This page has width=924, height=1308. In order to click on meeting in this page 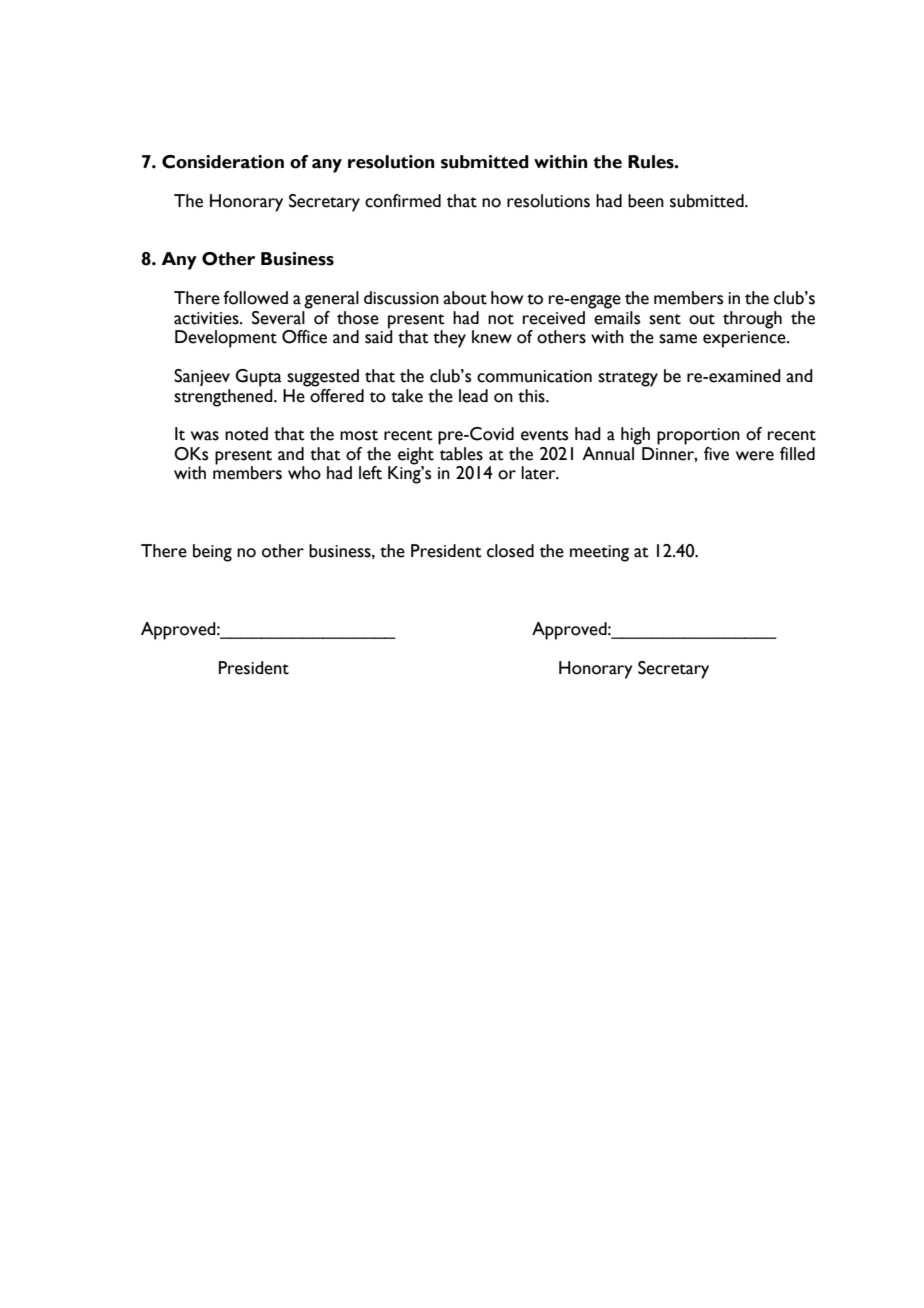, I will do `click(599, 553)`.
